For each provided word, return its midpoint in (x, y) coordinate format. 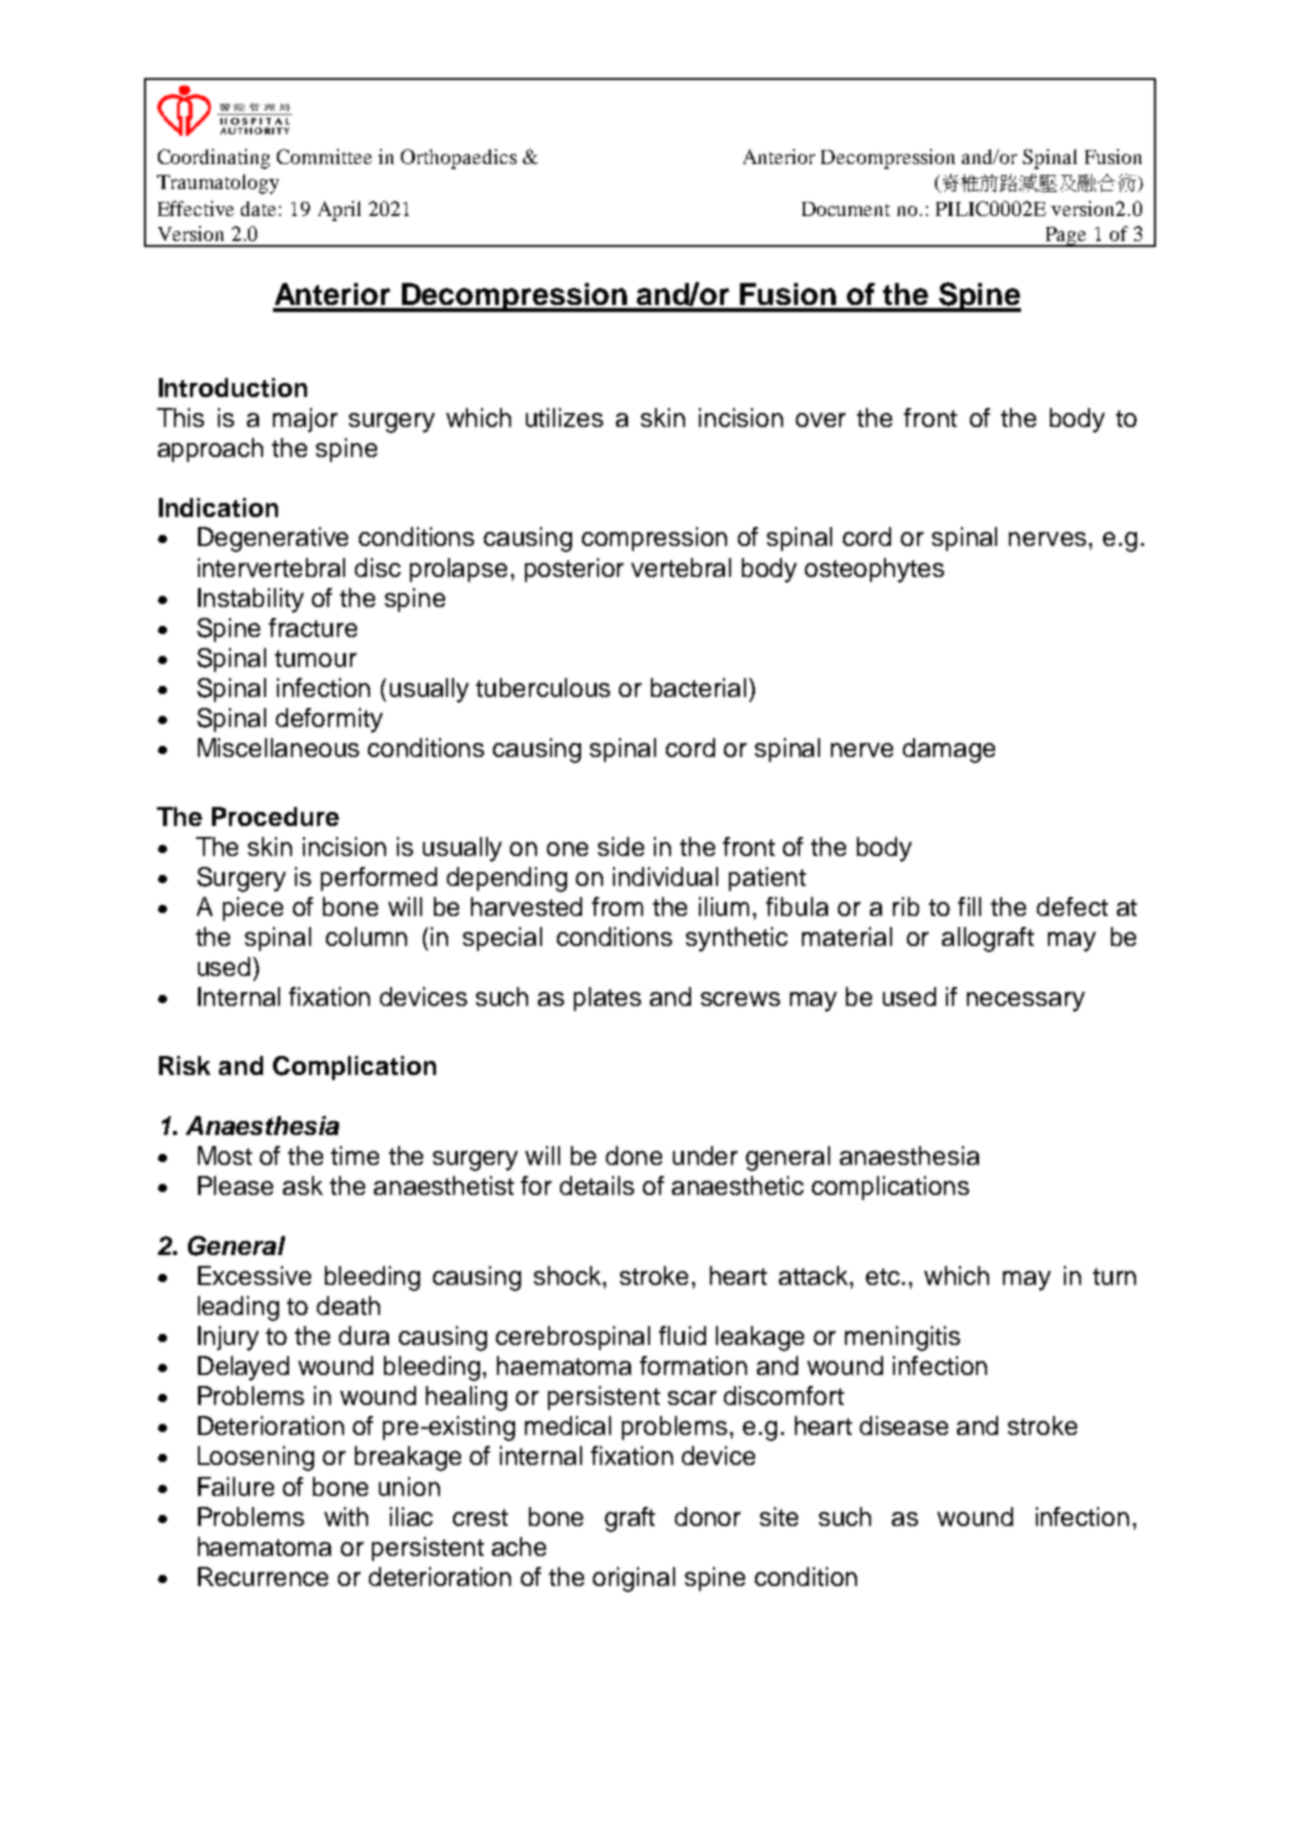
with (346, 1516)
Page (1066, 237)
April (339, 211)
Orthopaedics (459, 159)
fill (969, 906)
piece (253, 909)
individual (665, 876)
